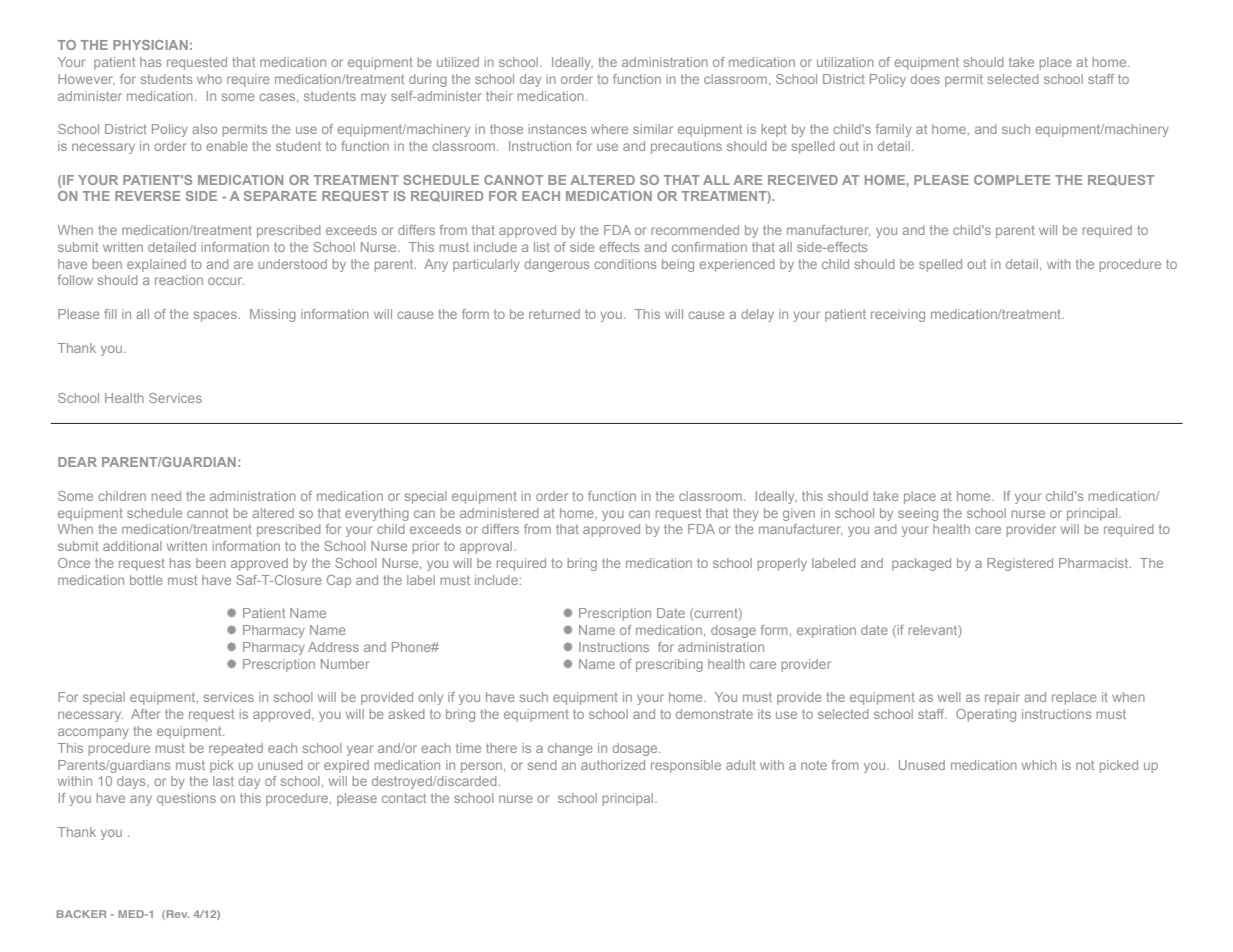  I want to click on receiving, so click(898, 315).
